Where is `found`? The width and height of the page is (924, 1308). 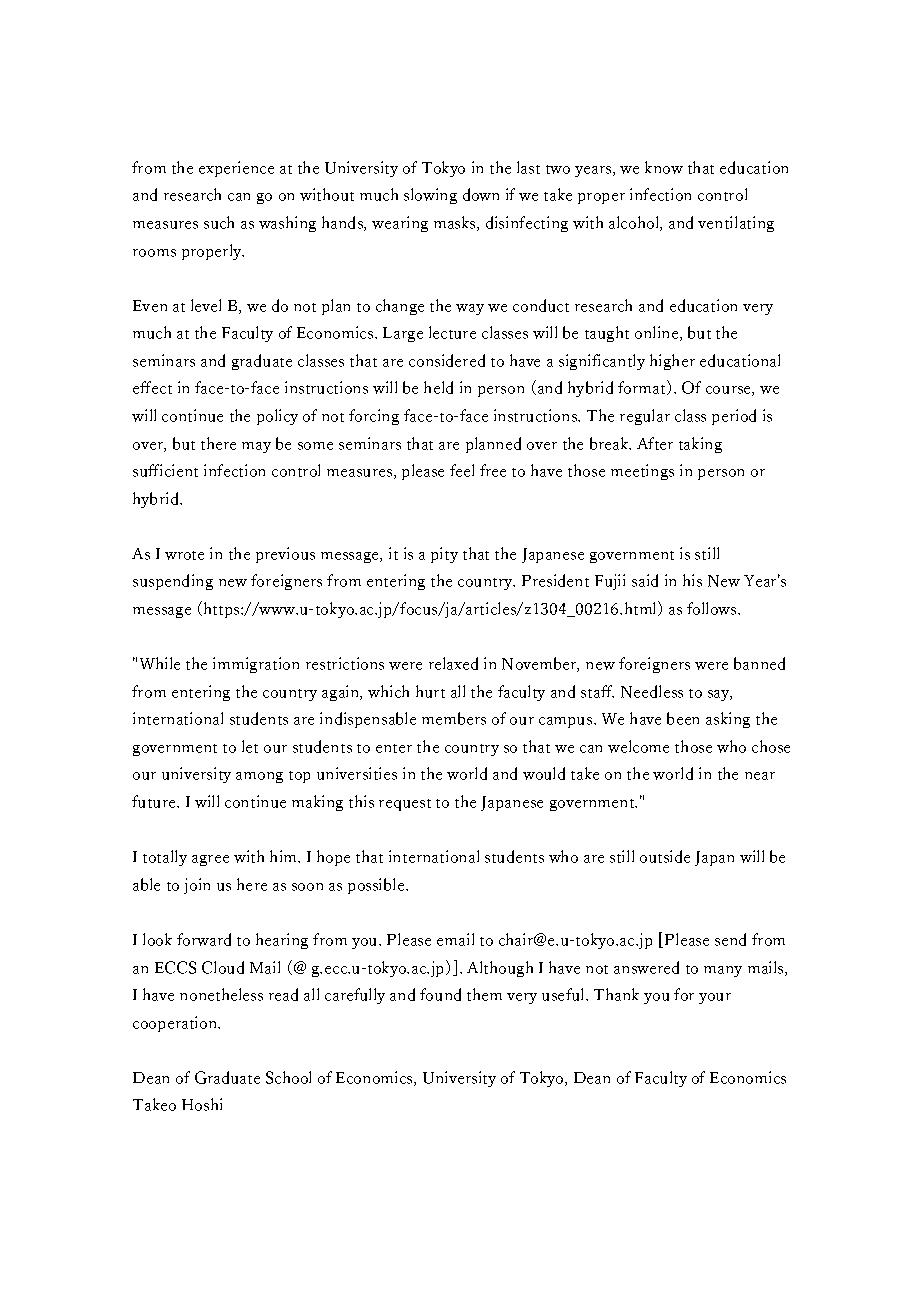 found is located at coordinates (440, 994).
